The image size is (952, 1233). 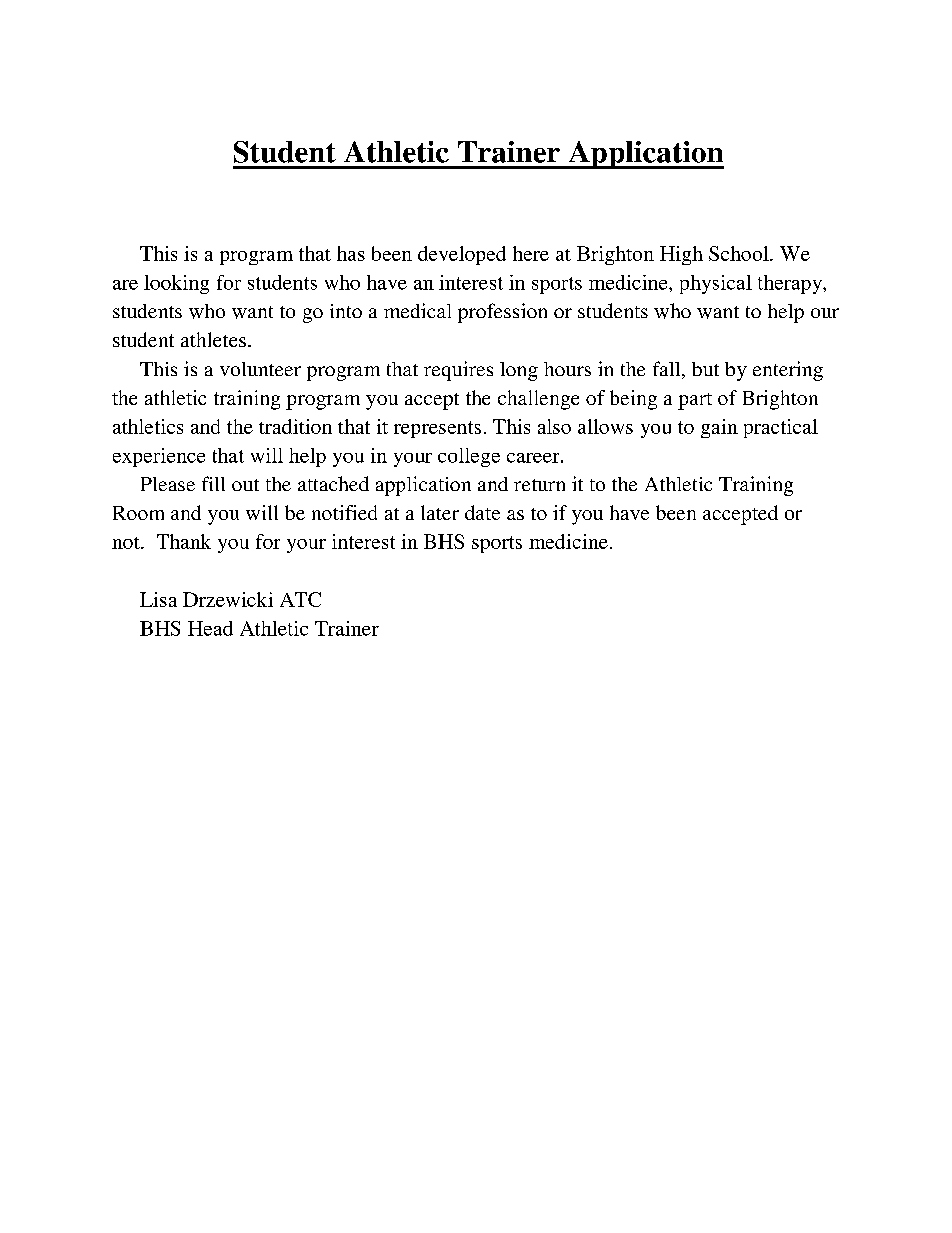 What do you see at coordinates (210, 628) in the screenshot?
I see `Head` at bounding box center [210, 628].
